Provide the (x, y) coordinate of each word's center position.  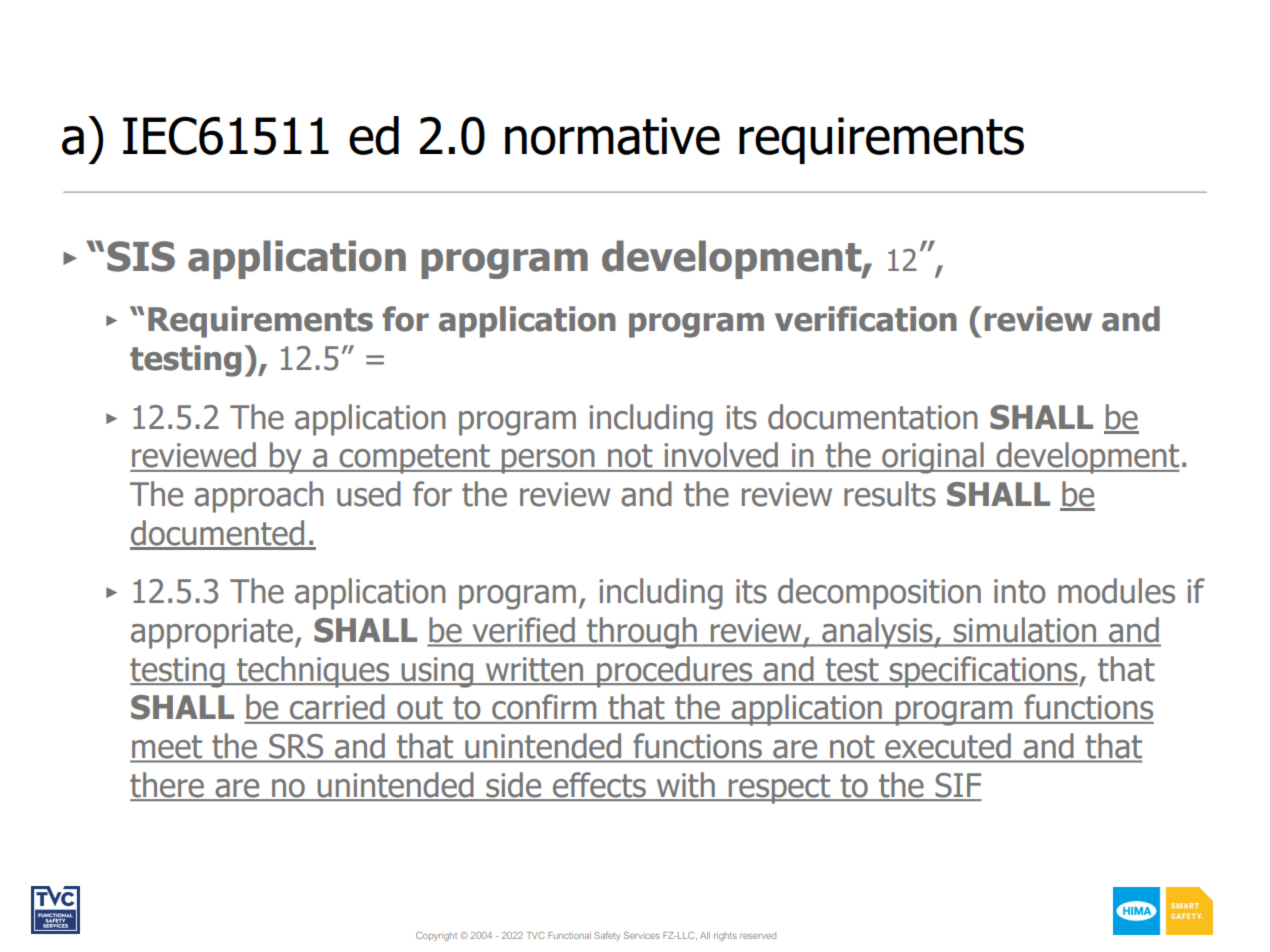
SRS (296, 746)
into (1020, 591)
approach (259, 497)
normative (612, 136)
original (933, 458)
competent (414, 459)
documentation (873, 417)
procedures (675, 672)
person (548, 461)
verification (866, 319)
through (642, 633)
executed (948, 745)
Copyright (436, 936)
